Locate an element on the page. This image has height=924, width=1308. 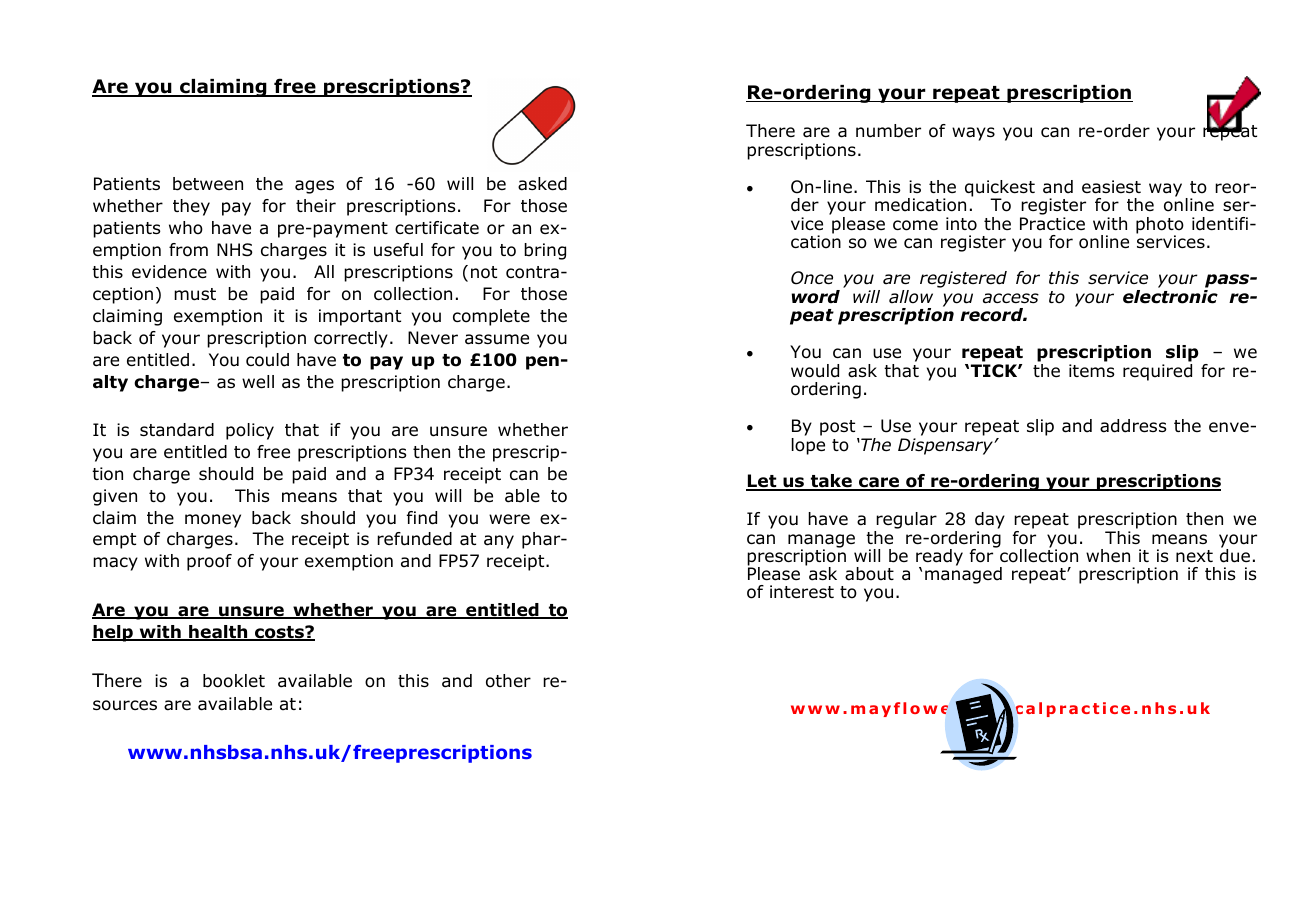
asked is located at coordinates (542, 184).
